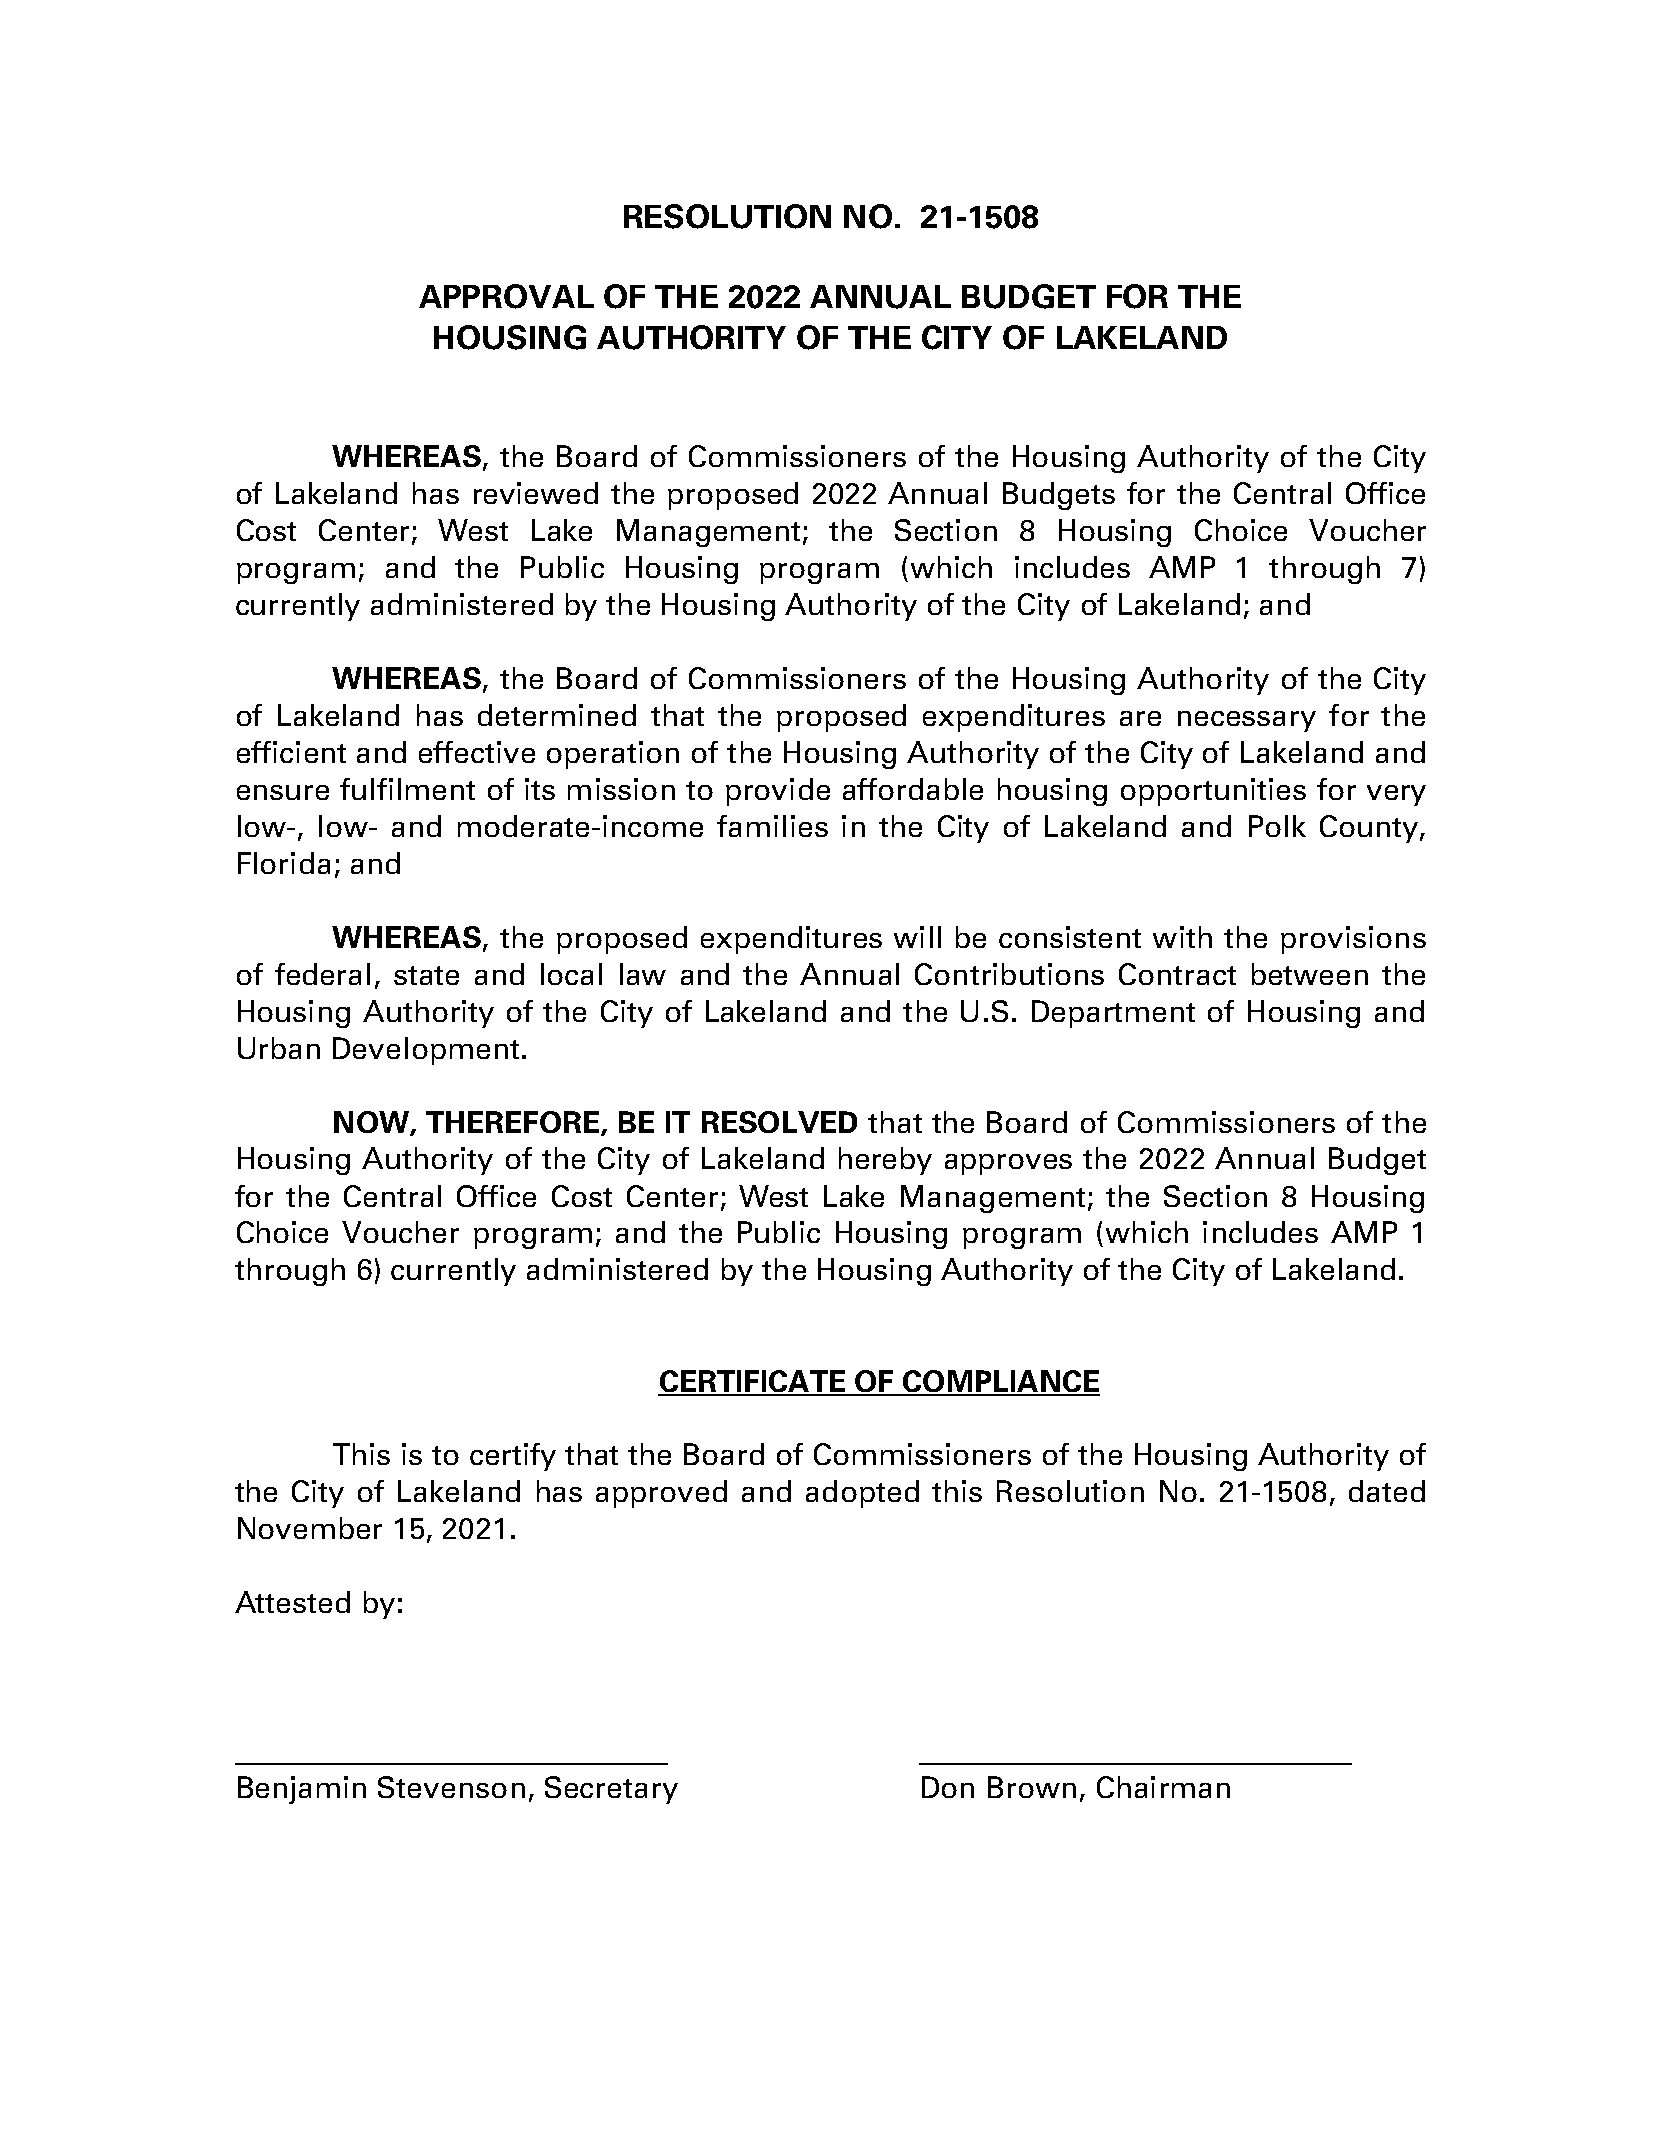 The width and height of the image is (1661, 2149). Describe the element at coordinates (426, 1051) in the image. I see `Development` at that location.
